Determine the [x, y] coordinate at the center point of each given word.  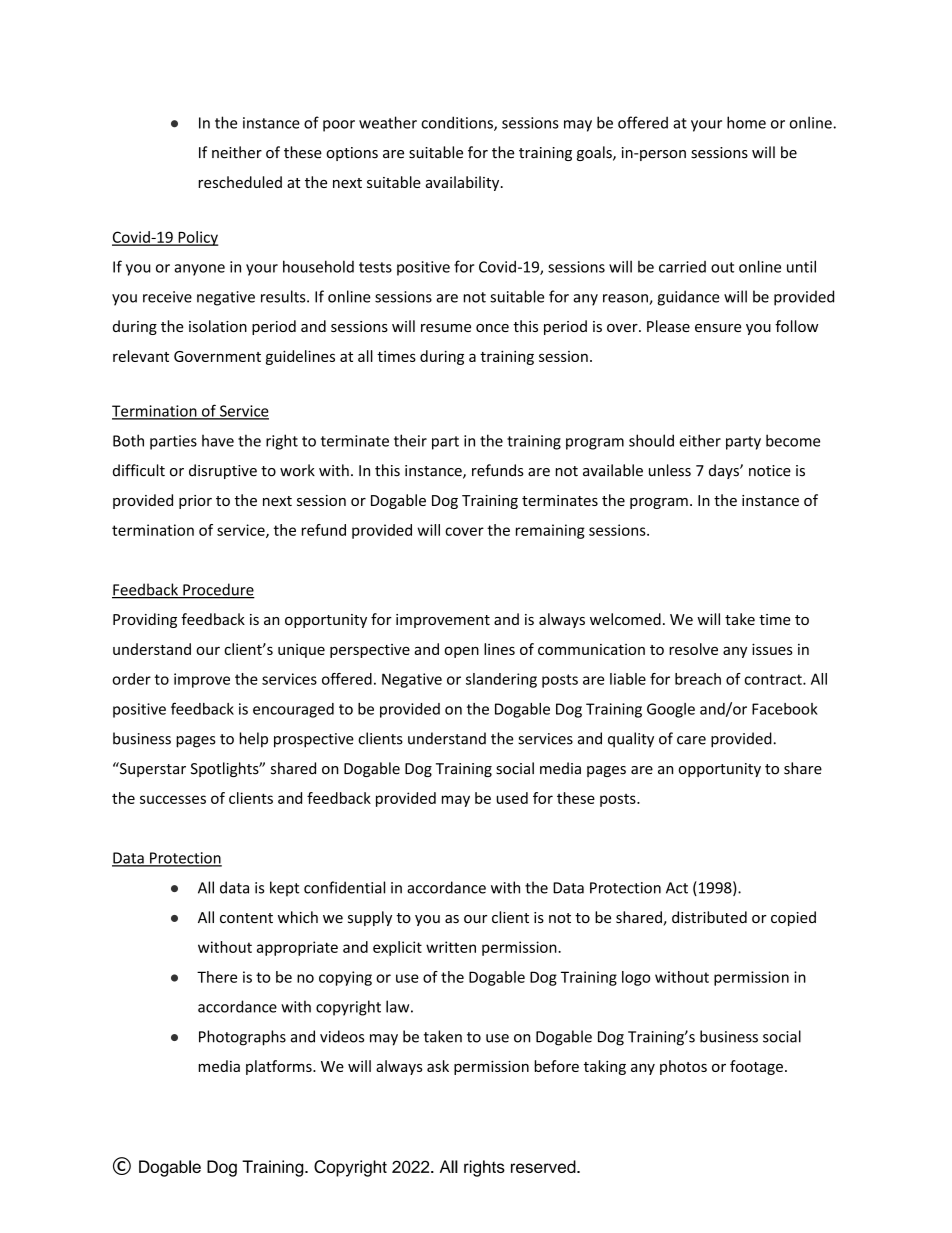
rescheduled [240, 182]
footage [756, 1067]
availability [464, 183]
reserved [544, 1166]
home [746, 122]
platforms [280, 1067]
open [462, 652]
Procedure [218, 590]
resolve [693, 649]
